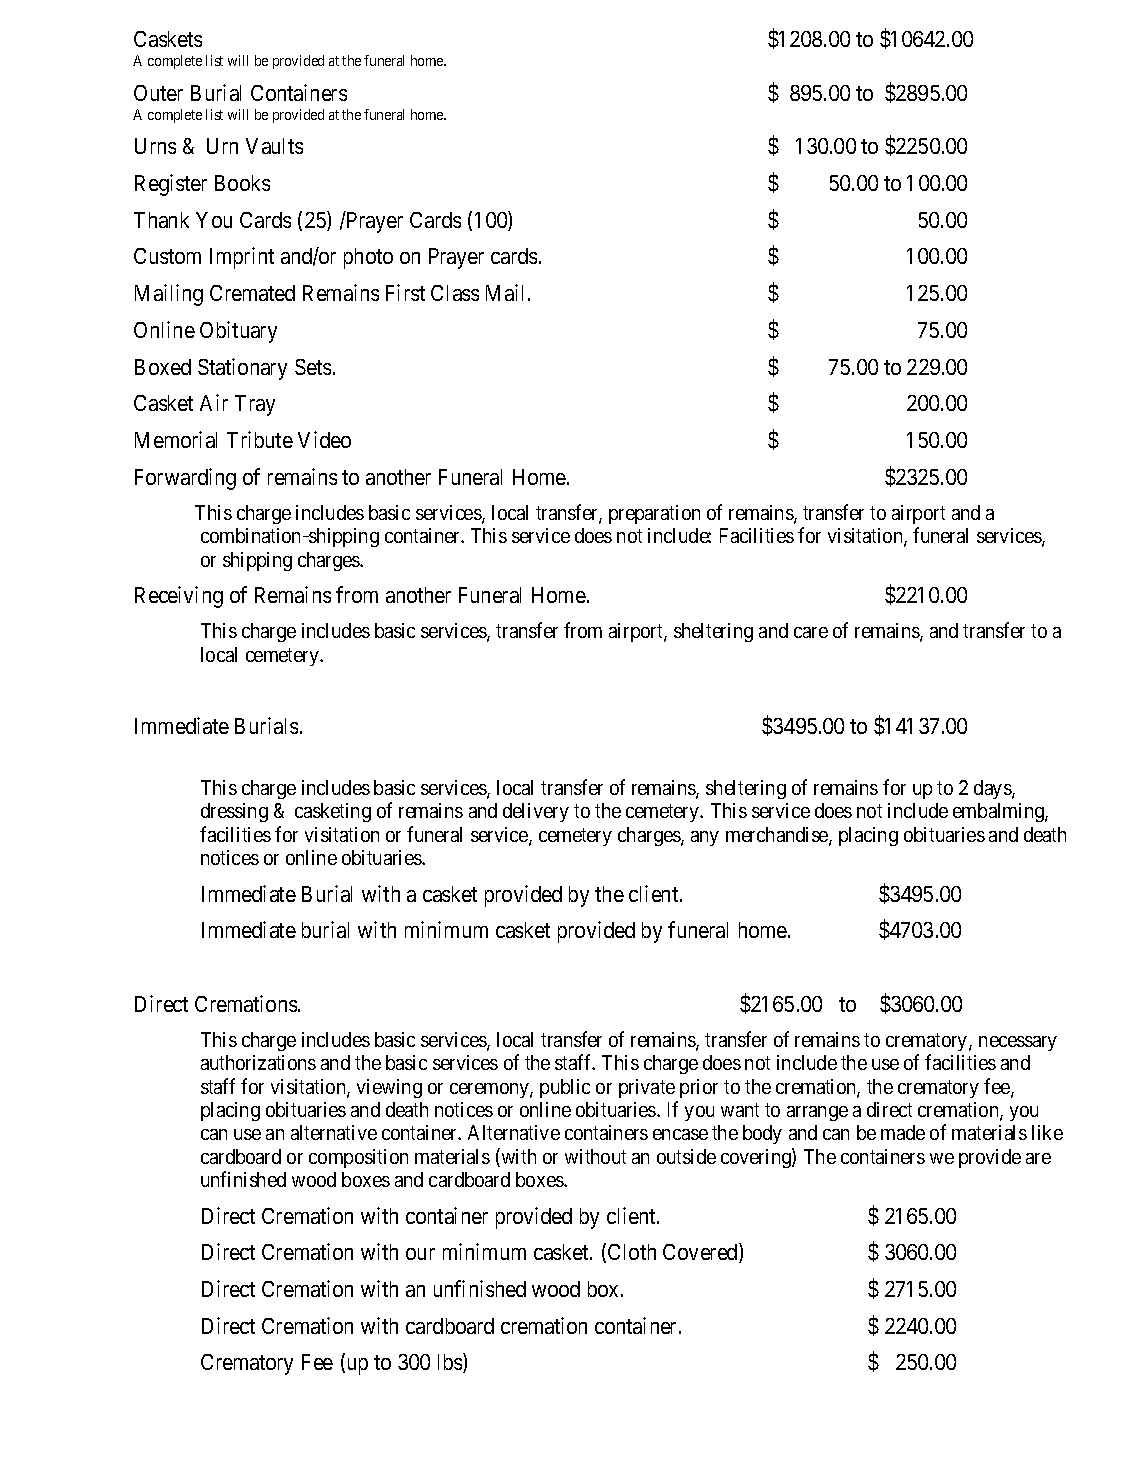 This screenshot has width=1134, height=1468. Describe the element at coordinates (701, 1253) in the screenshot. I see `Covered` at that location.
